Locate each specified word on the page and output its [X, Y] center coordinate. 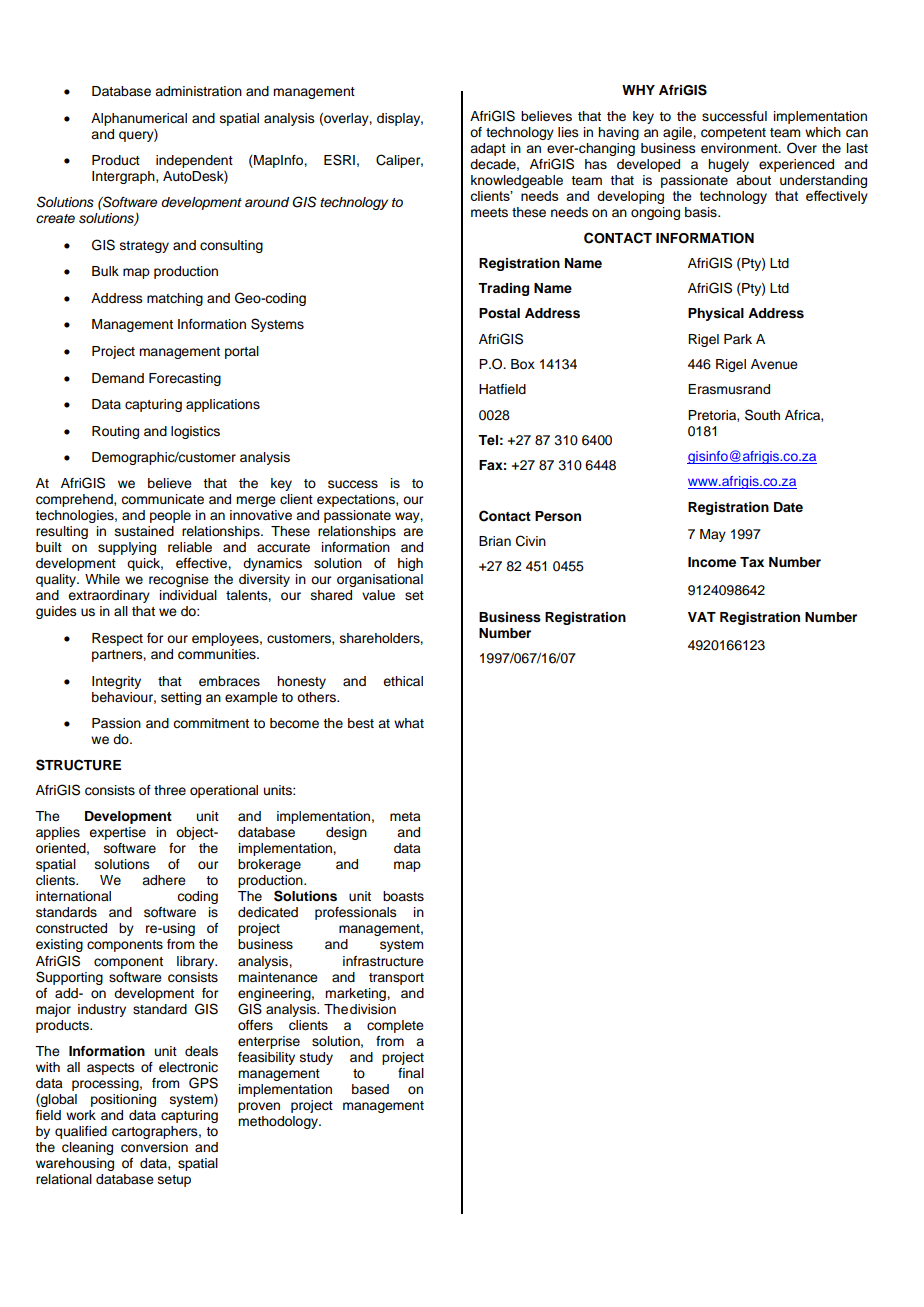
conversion [154, 1147]
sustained [144, 531]
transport [396, 979]
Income [712, 562]
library [197, 962]
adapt [488, 149]
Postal [499, 313]
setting [181, 698]
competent [733, 134]
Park [738, 339]
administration [198, 91]
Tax [752, 562]
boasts [403, 896]
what [409, 723]
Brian [495, 541]
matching [175, 299]
